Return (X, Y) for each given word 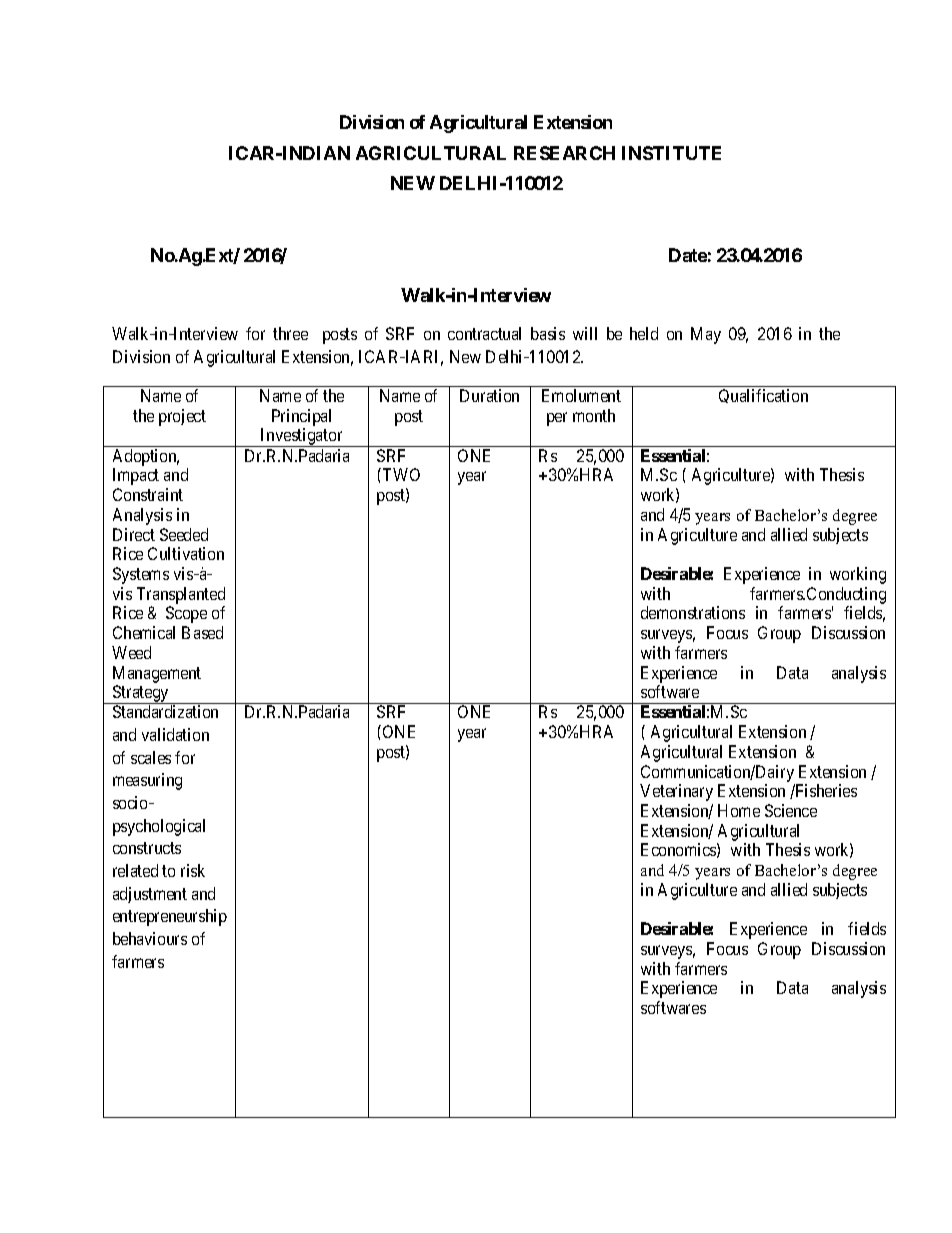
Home (739, 810)
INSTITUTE (671, 153)
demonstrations (693, 612)
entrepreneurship (170, 917)
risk (193, 870)
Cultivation (186, 553)
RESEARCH (564, 153)
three (290, 333)
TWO (400, 474)
